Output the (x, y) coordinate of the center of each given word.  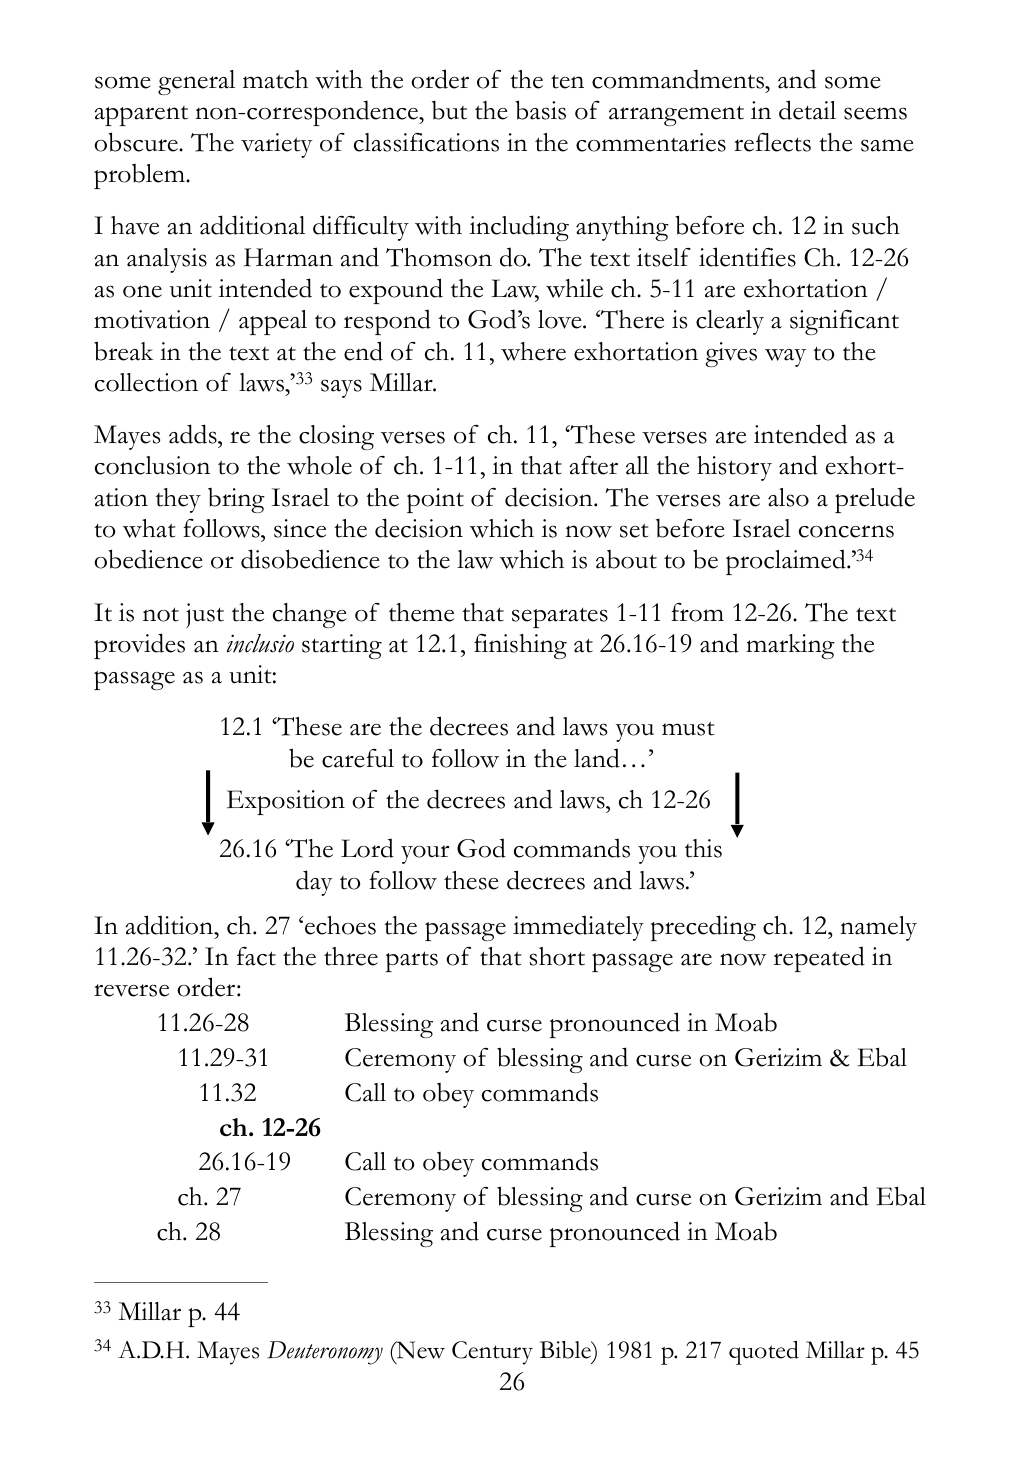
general (196, 82)
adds (194, 434)
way (785, 358)
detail (807, 110)
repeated (819, 959)
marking (790, 646)
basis (540, 110)
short (557, 956)
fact (256, 956)
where (533, 351)
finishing (520, 646)
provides (139, 646)
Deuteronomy (325, 1353)
